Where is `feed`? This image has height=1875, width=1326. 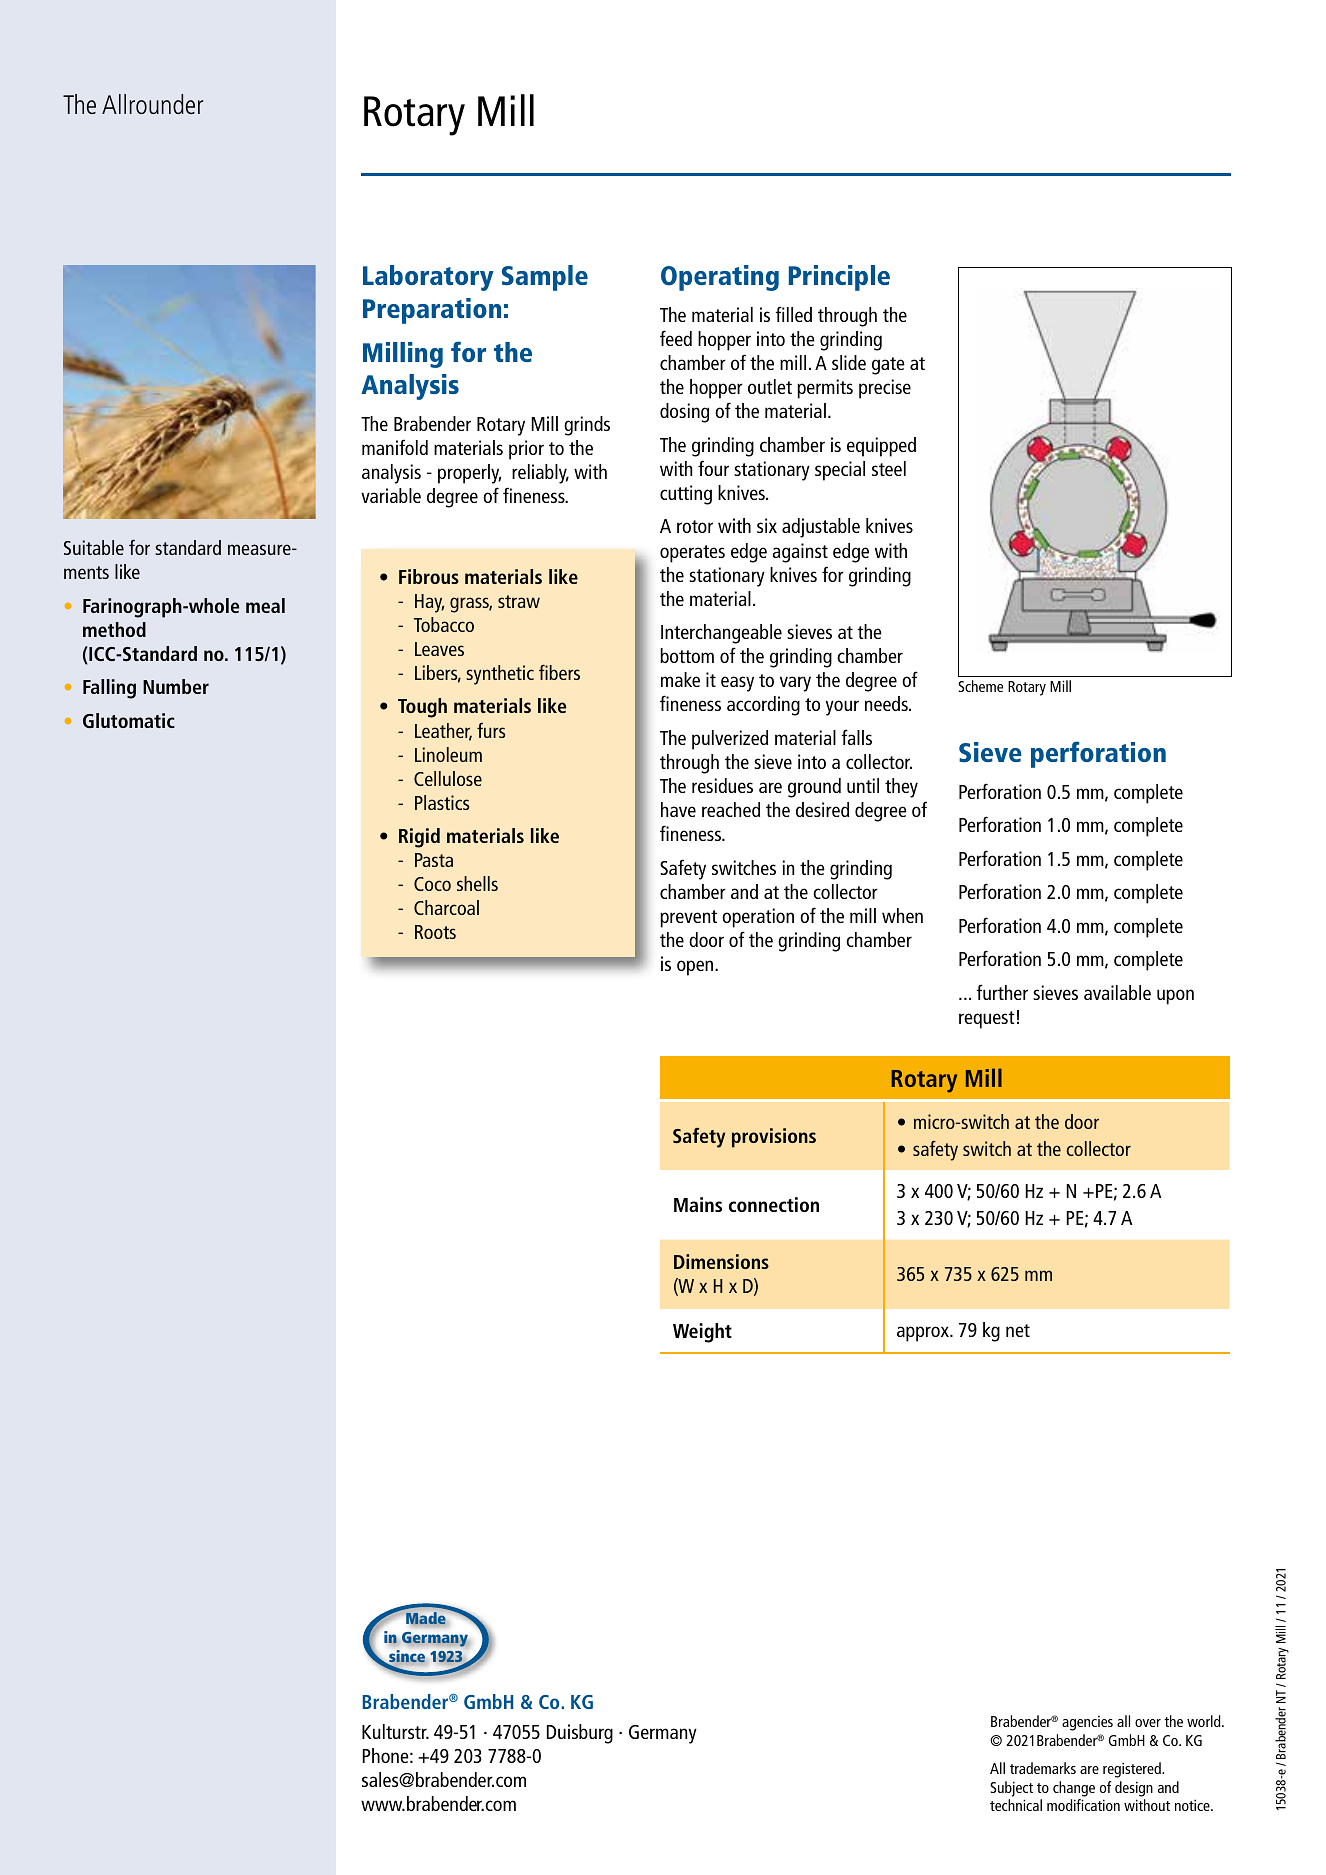
feed is located at coordinates (676, 338).
